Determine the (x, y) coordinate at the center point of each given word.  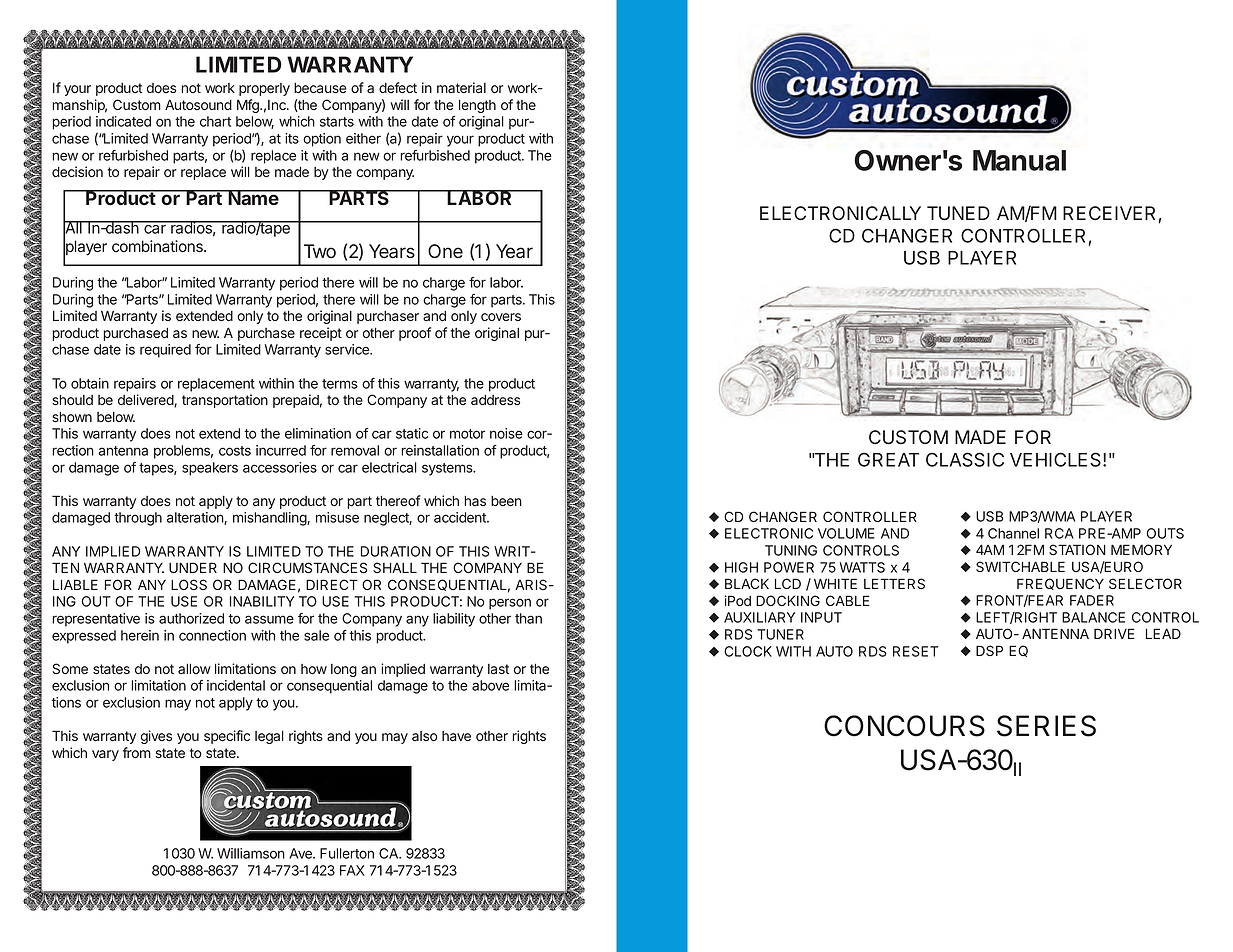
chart (215, 121)
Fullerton (347, 853)
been (506, 501)
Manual (1019, 160)
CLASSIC (965, 459)
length (477, 106)
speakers (210, 469)
